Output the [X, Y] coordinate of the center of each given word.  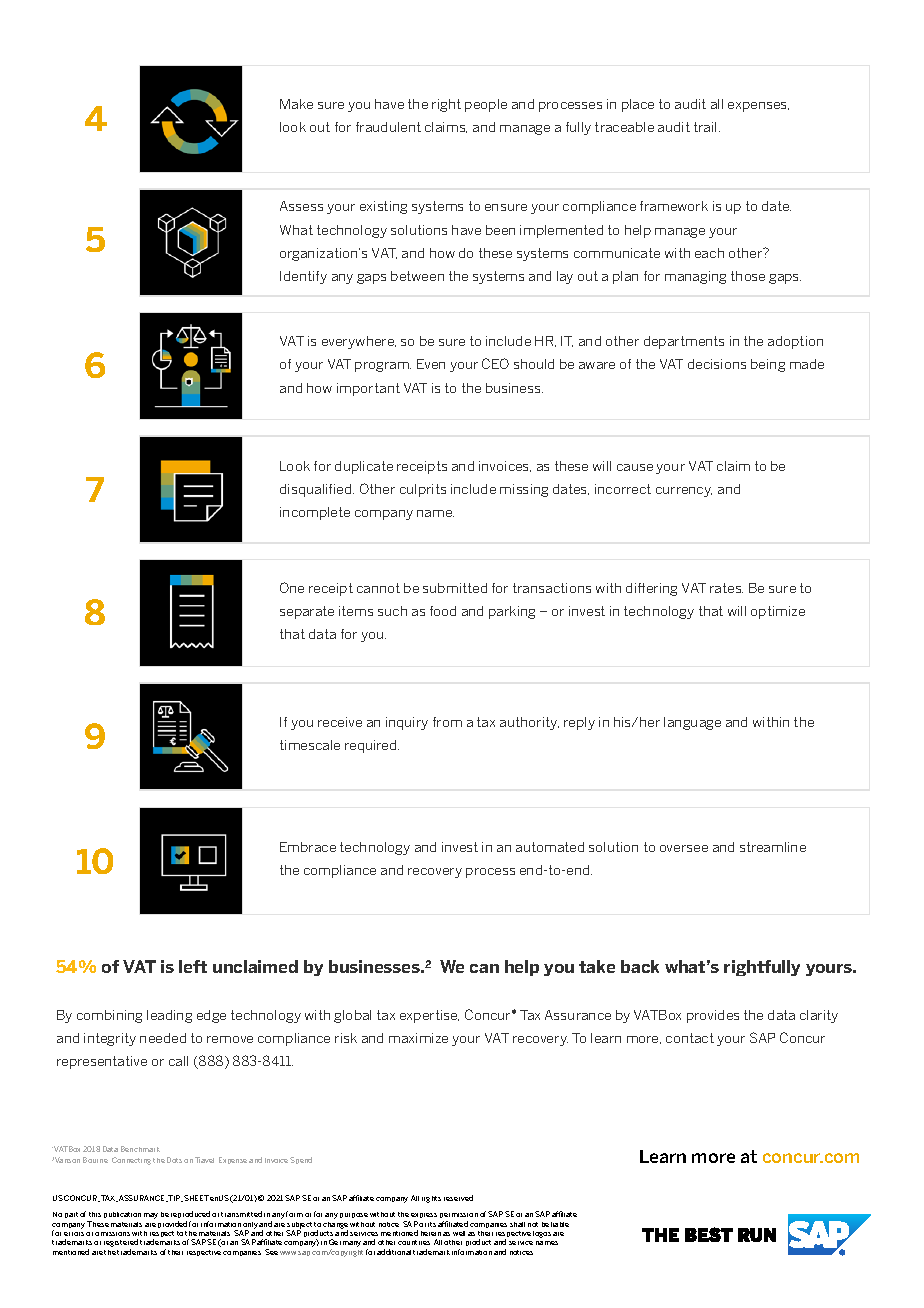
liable [560, 1224]
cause [635, 467]
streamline [773, 847]
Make [296, 104]
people [486, 105]
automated [550, 847]
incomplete [315, 513]
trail [705, 127]
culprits [423, 490]
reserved [458, 1198]
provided [172, 1224]
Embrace [308, 847]
